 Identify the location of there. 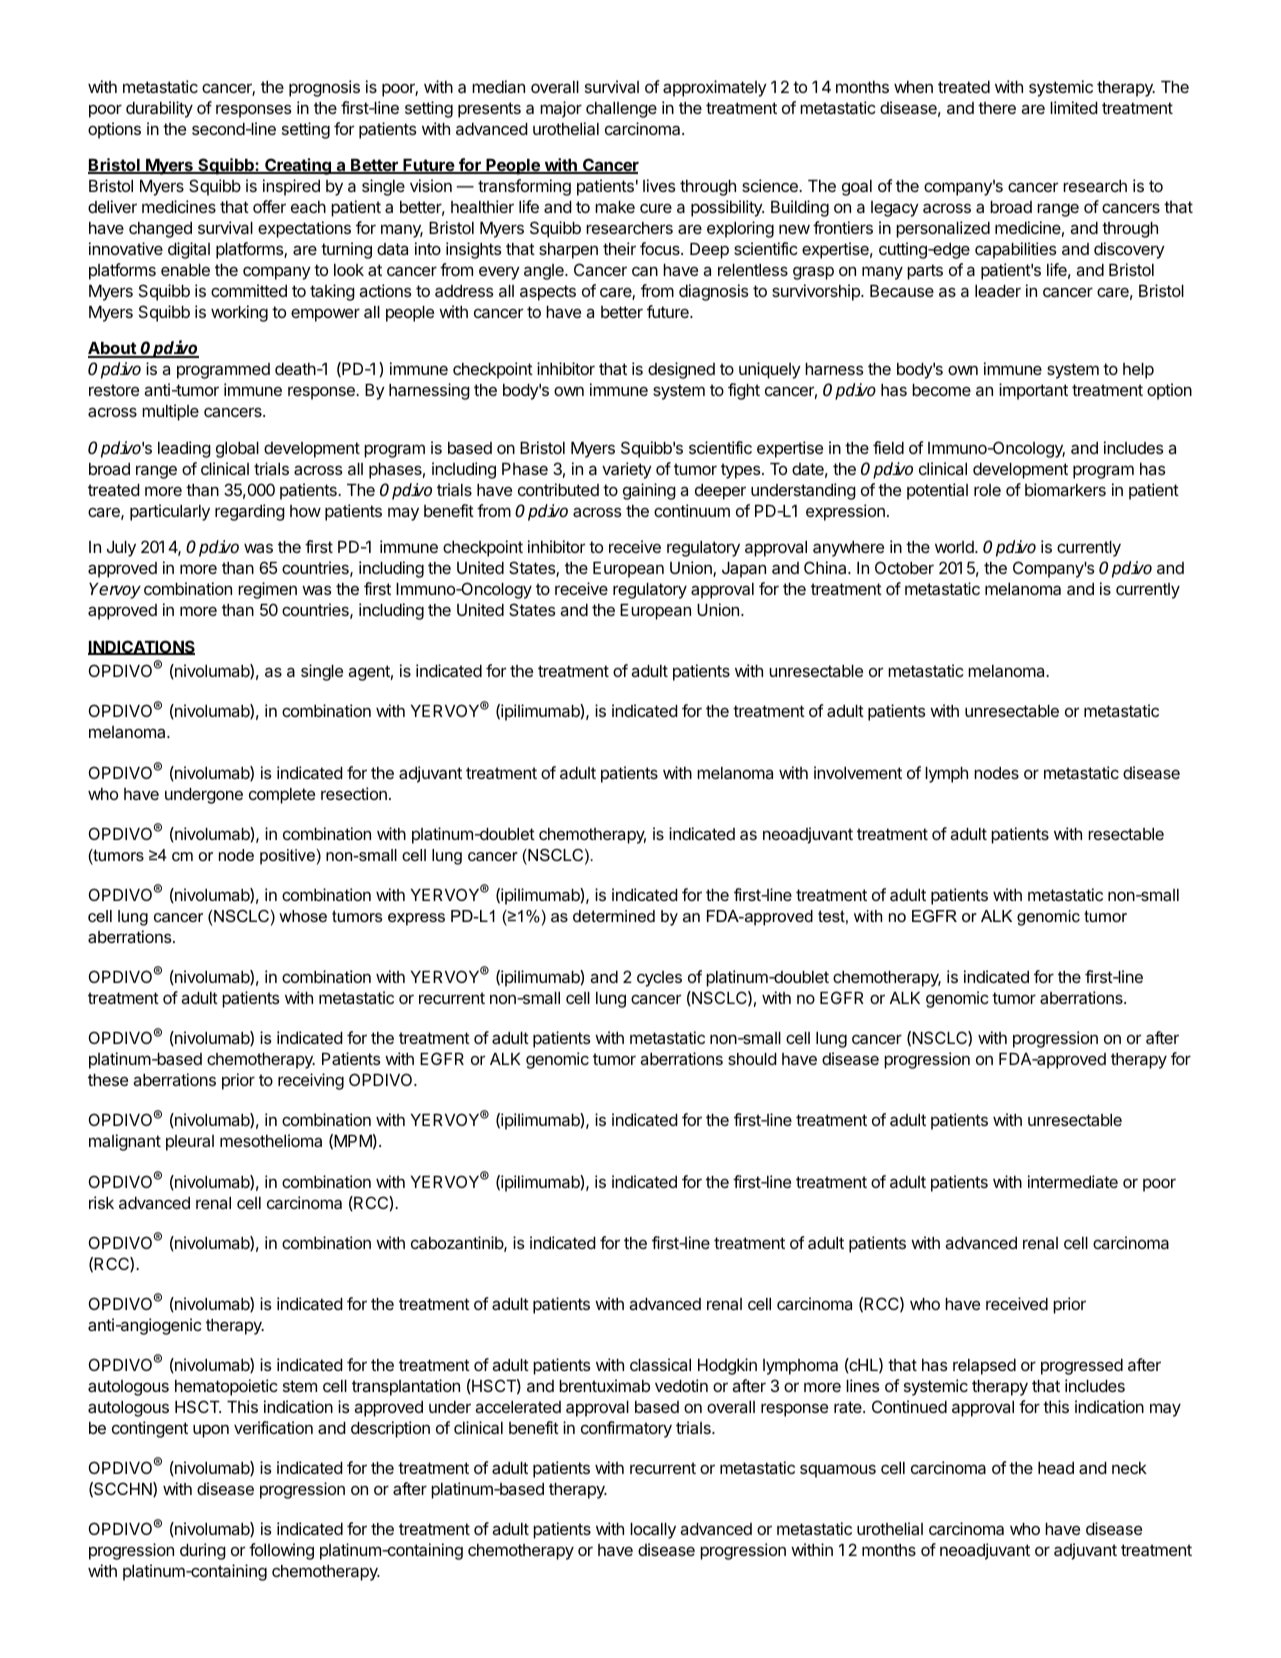
(997, 108).
